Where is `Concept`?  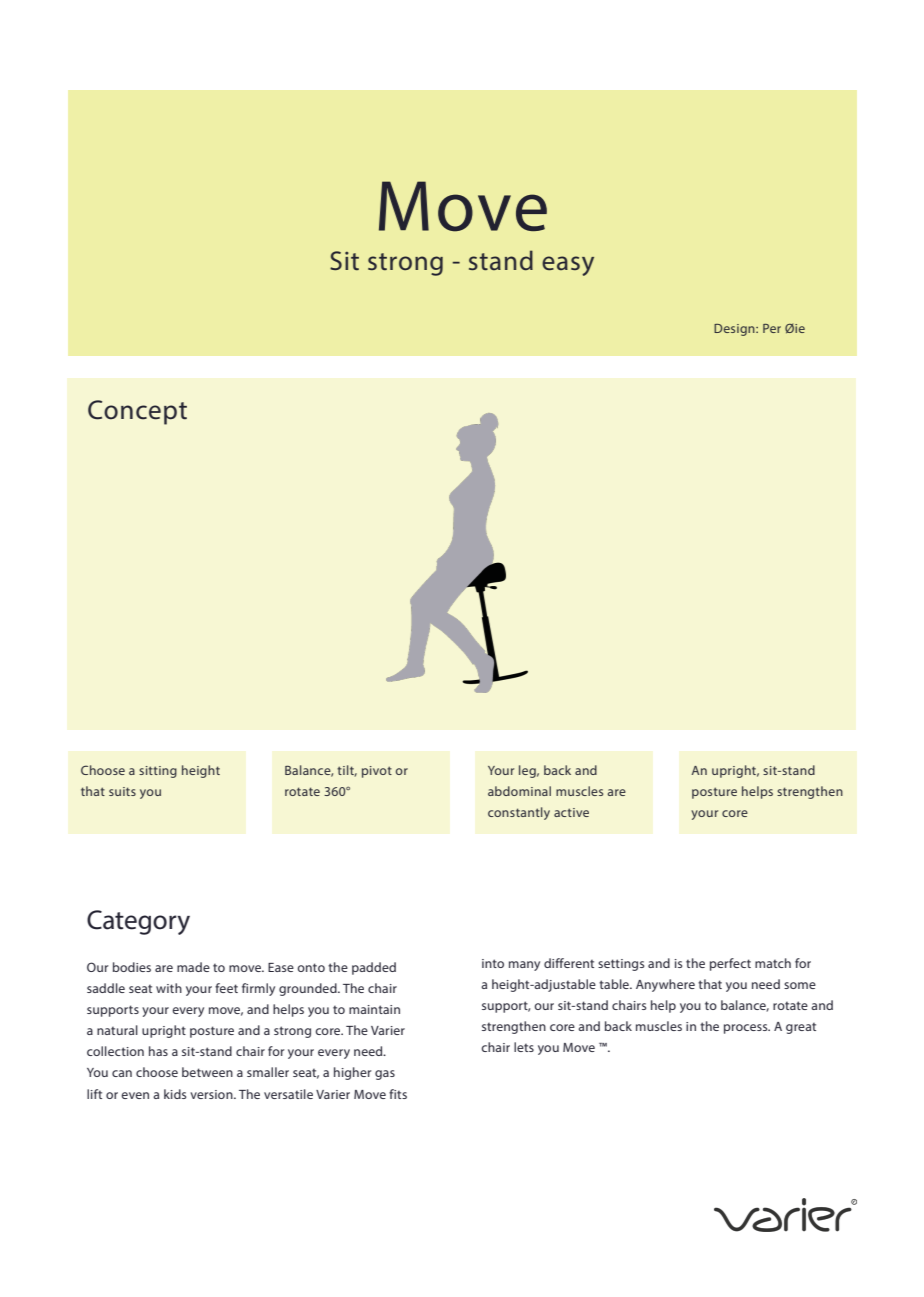 Concept is located at coordinates (137, 412).
